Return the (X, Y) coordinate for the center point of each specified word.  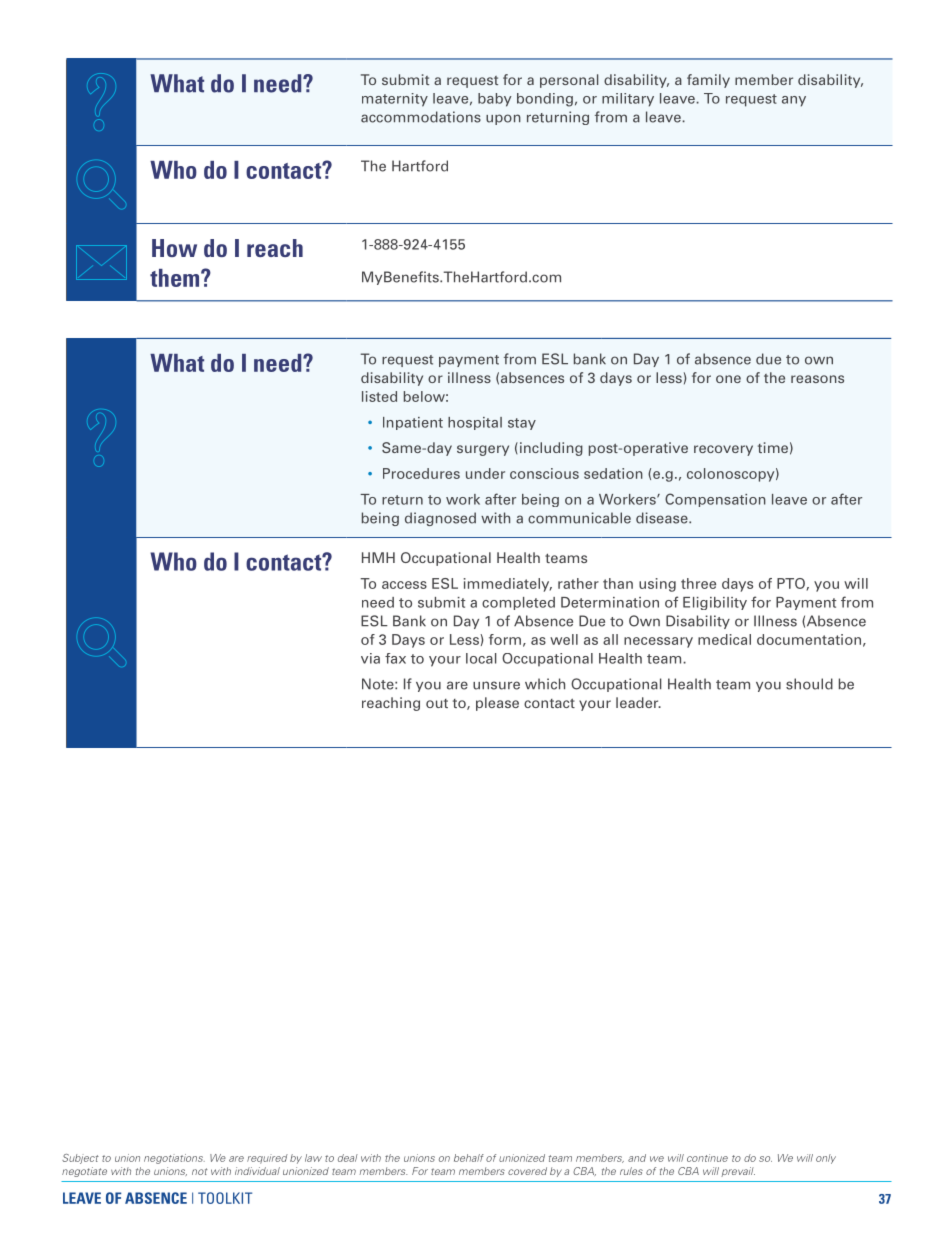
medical (724, 639)
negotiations (174, 1159)
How (174, 248)
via (370, 658)
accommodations (421, 117)
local (481, 658)
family (708, 81)
